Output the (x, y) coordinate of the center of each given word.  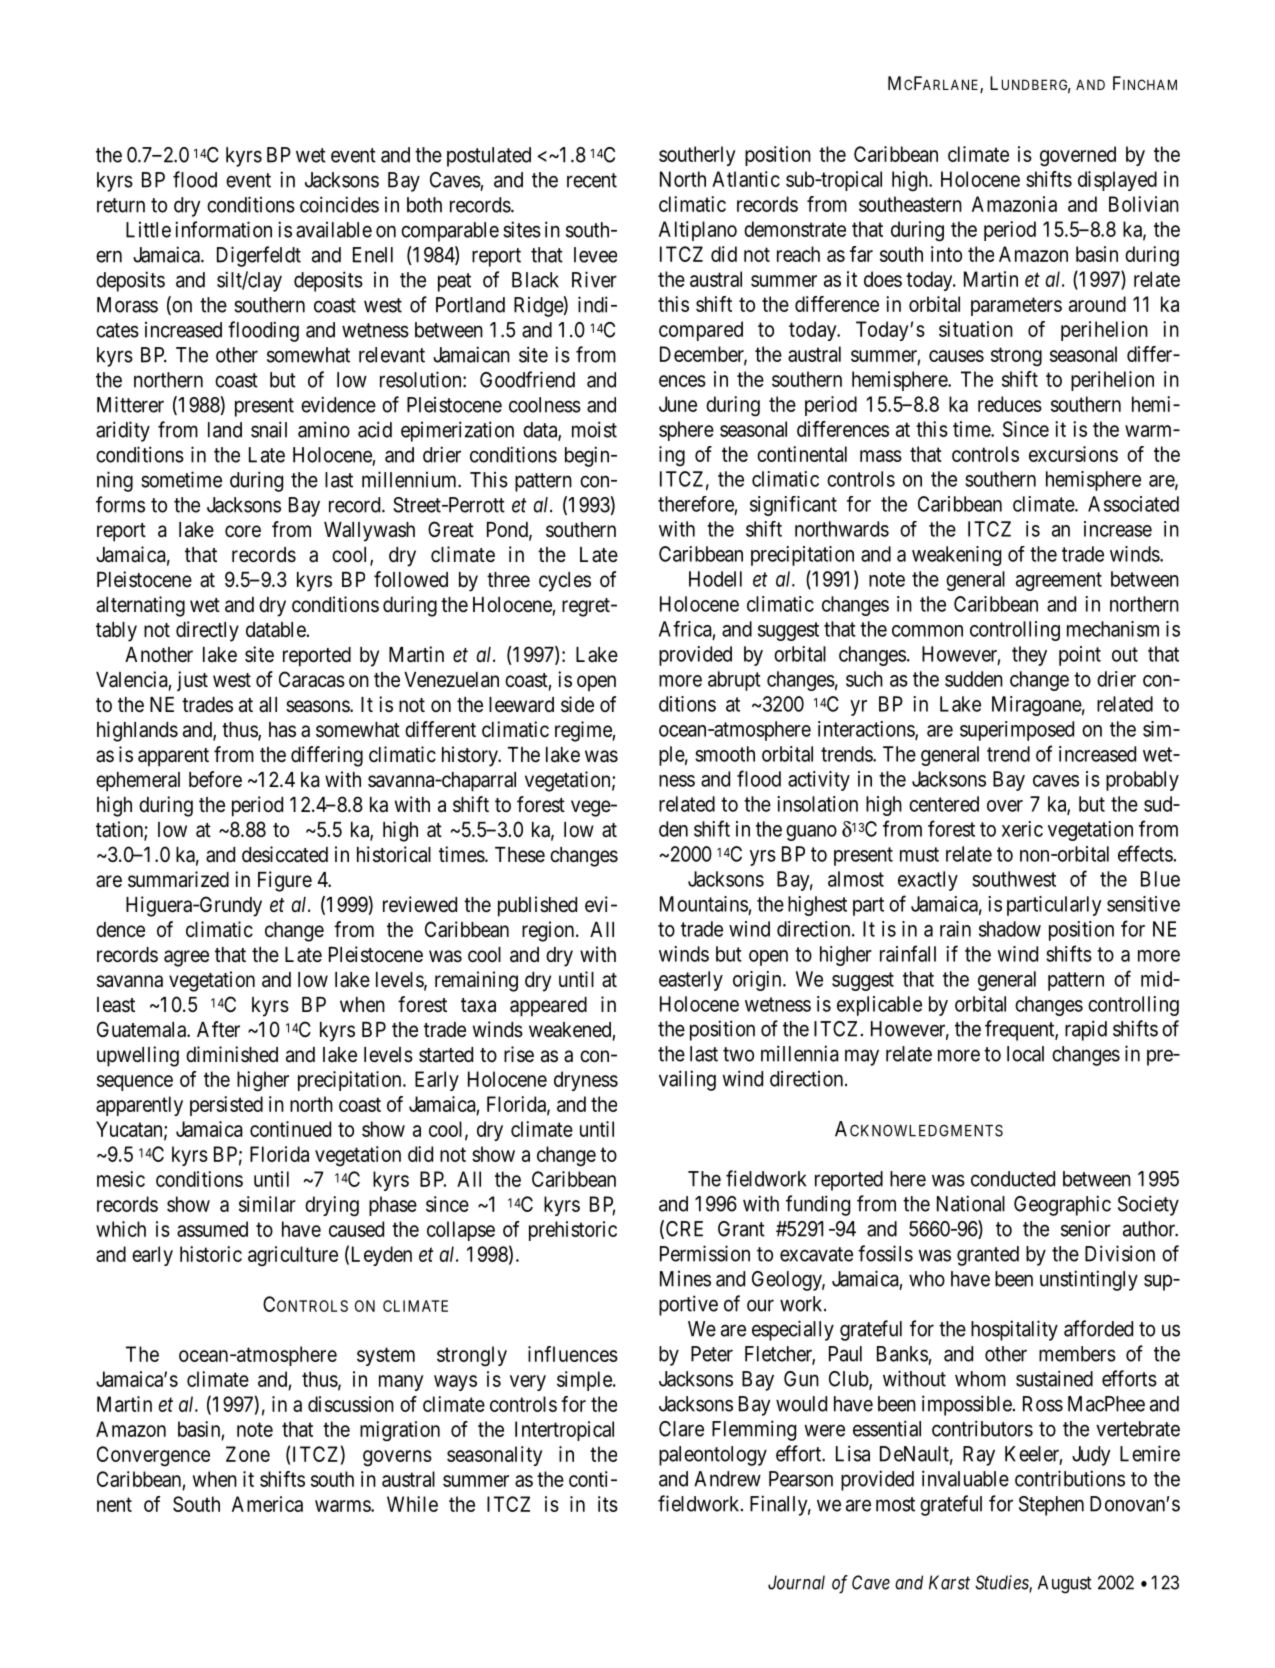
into (946, 254)
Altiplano (698, 231)
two (738, 1054)
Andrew (727, 1479)
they (1029, 656)
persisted (226, 1106)
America (267, 1504)
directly (207, 631)
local (1025, 1054)
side (577, 704)
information (223, 229)
